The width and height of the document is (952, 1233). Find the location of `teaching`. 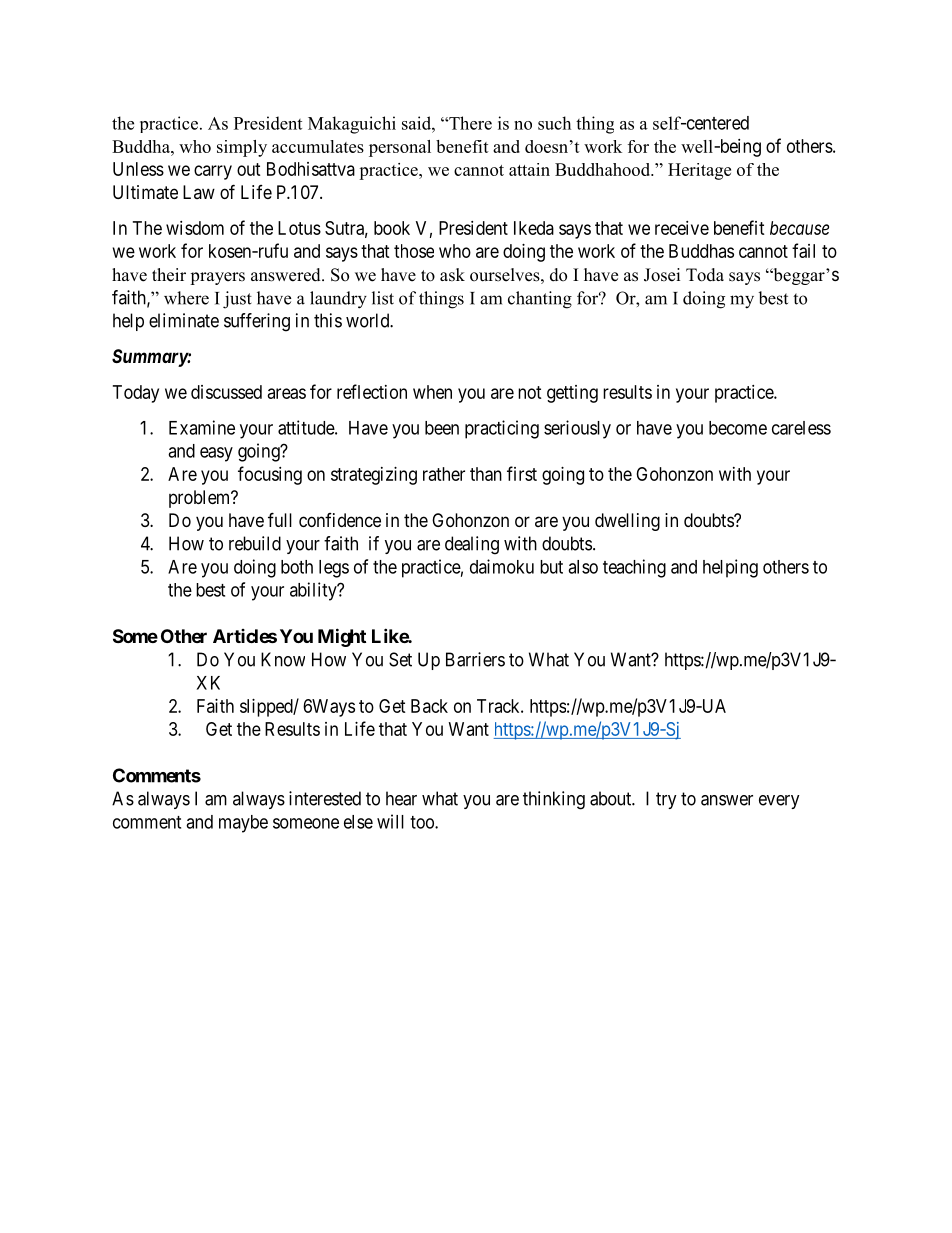

teaching is located at coordinates (634, 568).
